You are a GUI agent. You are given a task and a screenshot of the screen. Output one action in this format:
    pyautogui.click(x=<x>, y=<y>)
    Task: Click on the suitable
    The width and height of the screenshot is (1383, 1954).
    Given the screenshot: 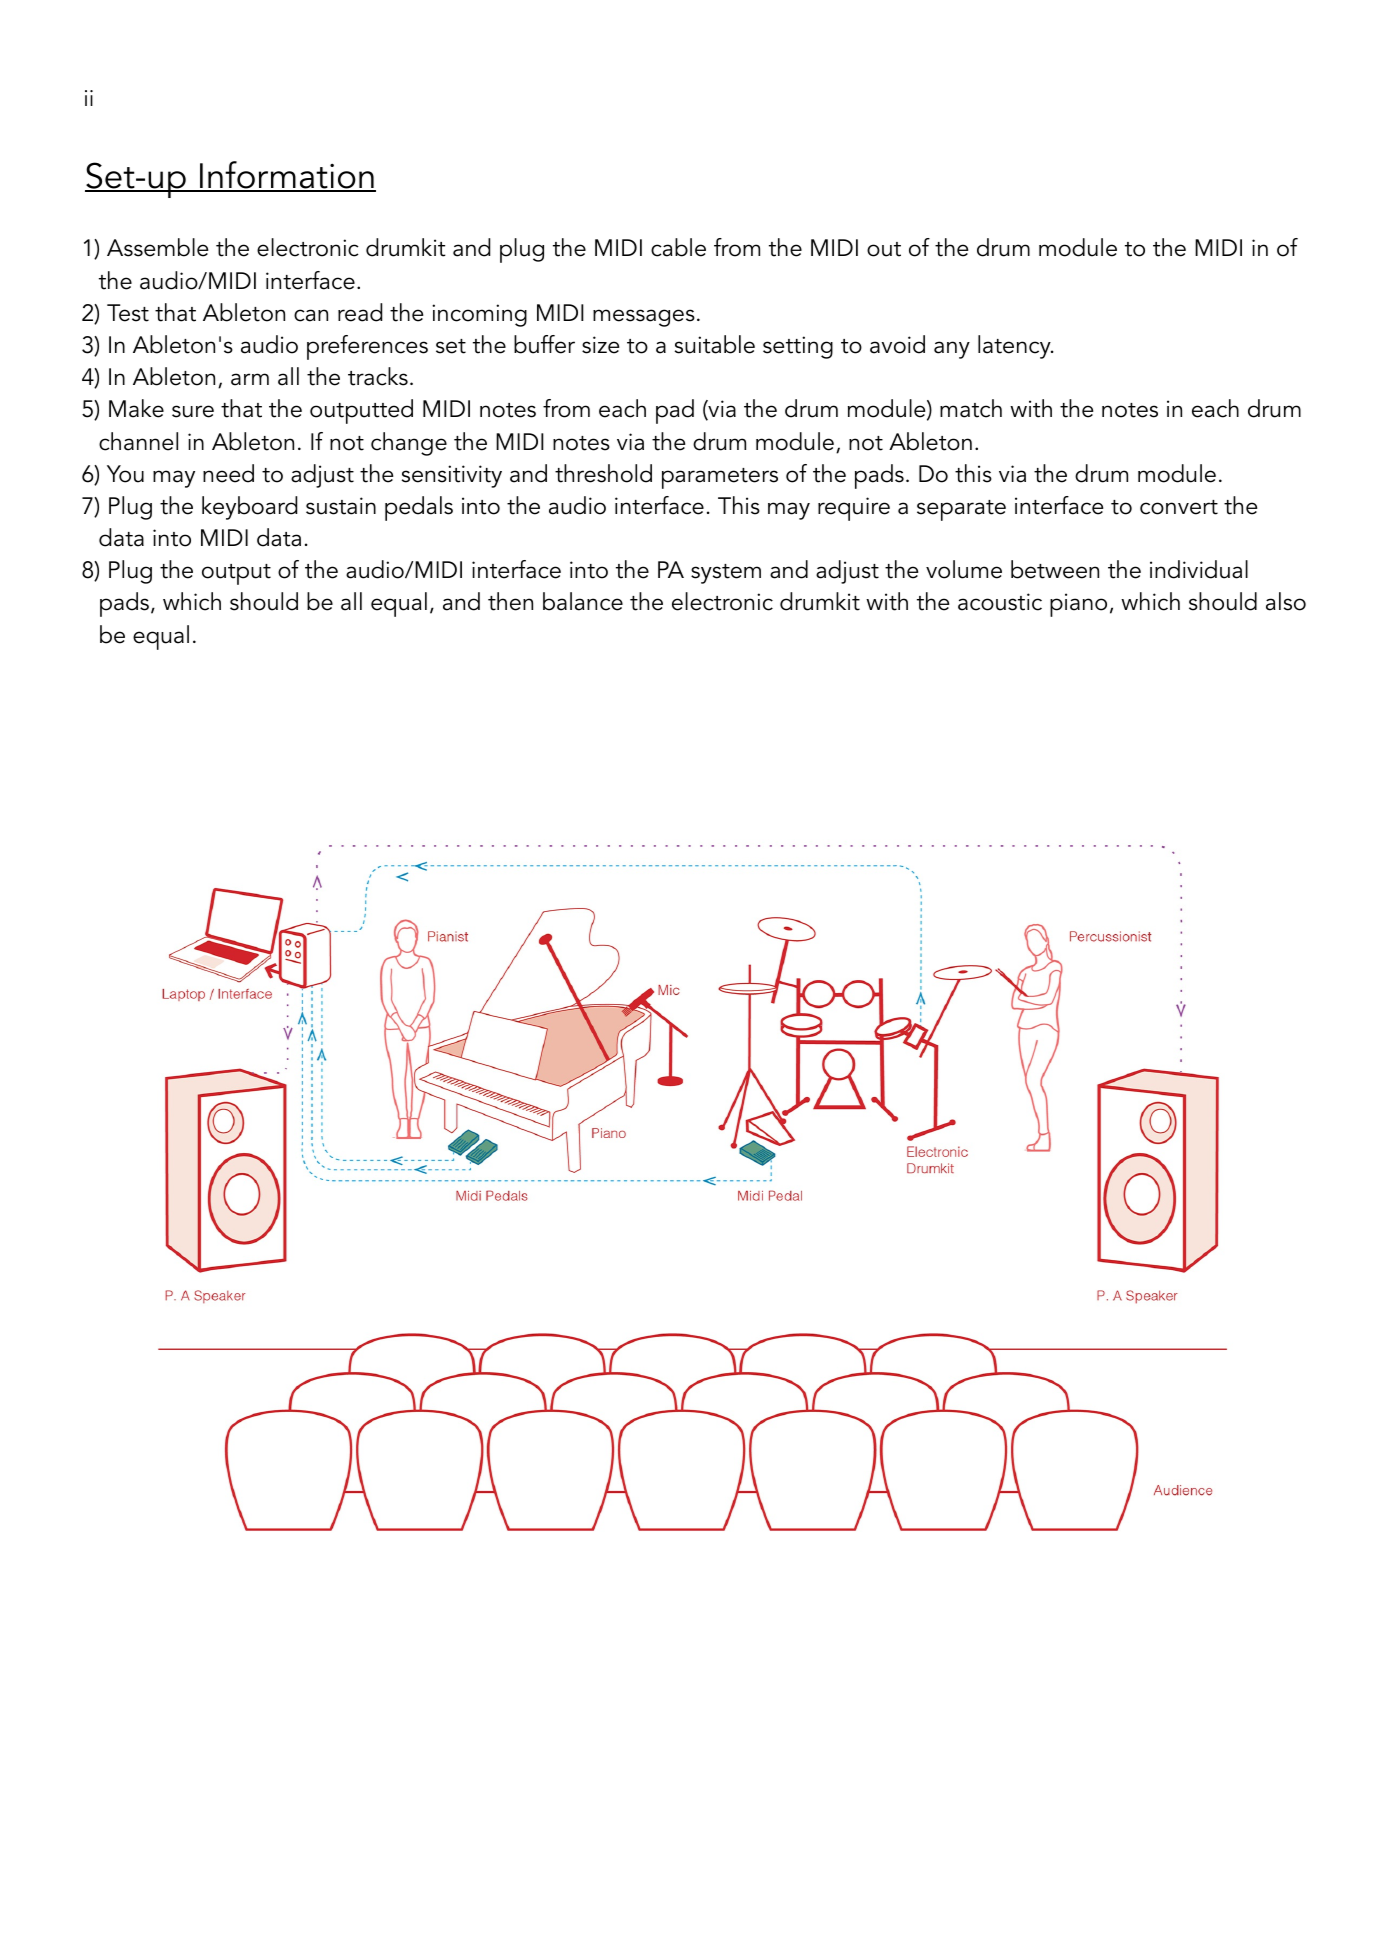 What is the action you would take?
    pyautogui.click(x=715, y=344)
